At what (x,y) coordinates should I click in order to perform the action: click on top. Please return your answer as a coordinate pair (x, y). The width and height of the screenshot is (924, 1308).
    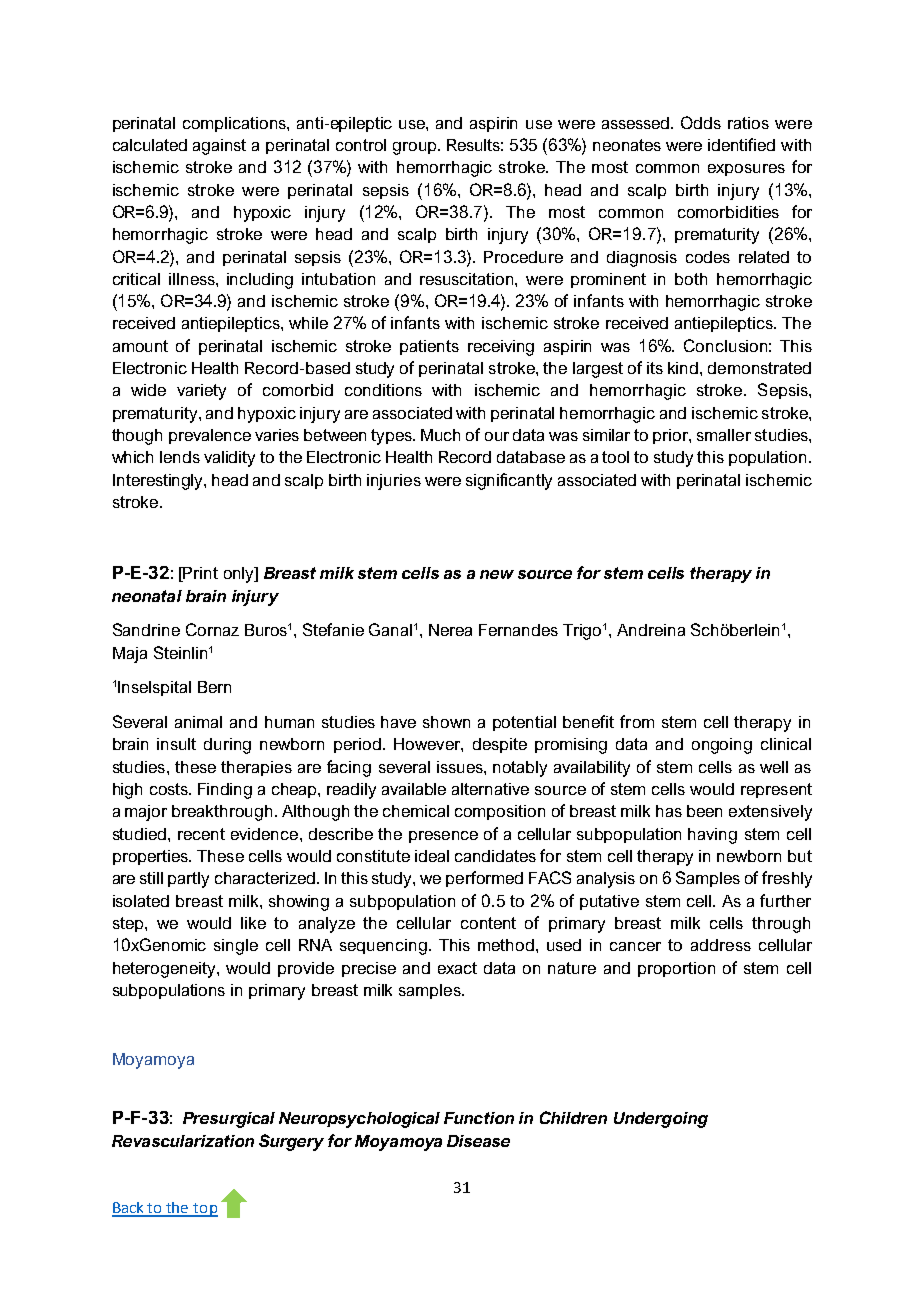
    Looking at the image, I should click on (205, 1210).
